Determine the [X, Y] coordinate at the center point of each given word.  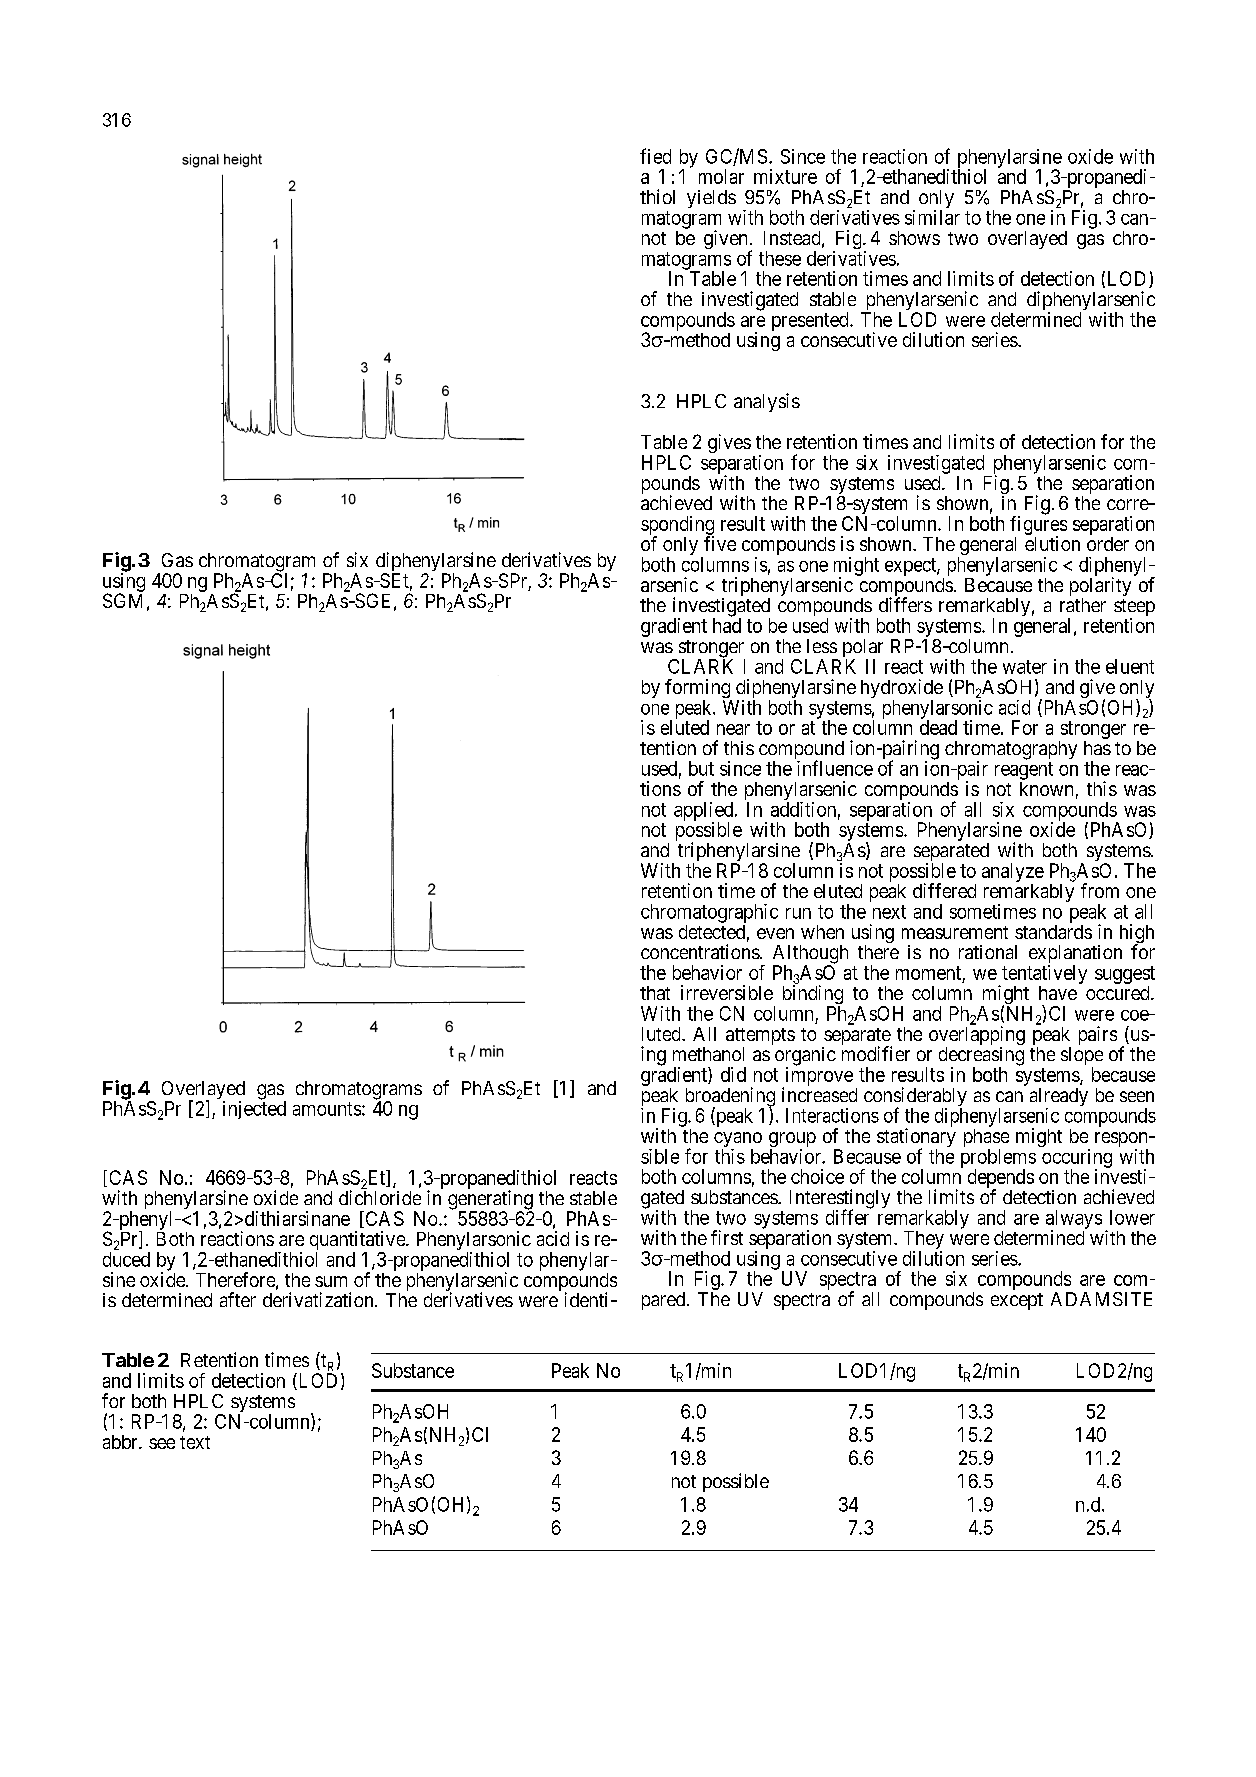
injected [254, 1110]
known [1046, 789]
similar [932, 217]
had [727, 625]
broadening [730, 1098]
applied [705, 812]
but [701, 768]
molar [721, 176]
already [1059, 1098]
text [195, 1442]
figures [1038, 526]
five [720, 543]
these [780, 258]
